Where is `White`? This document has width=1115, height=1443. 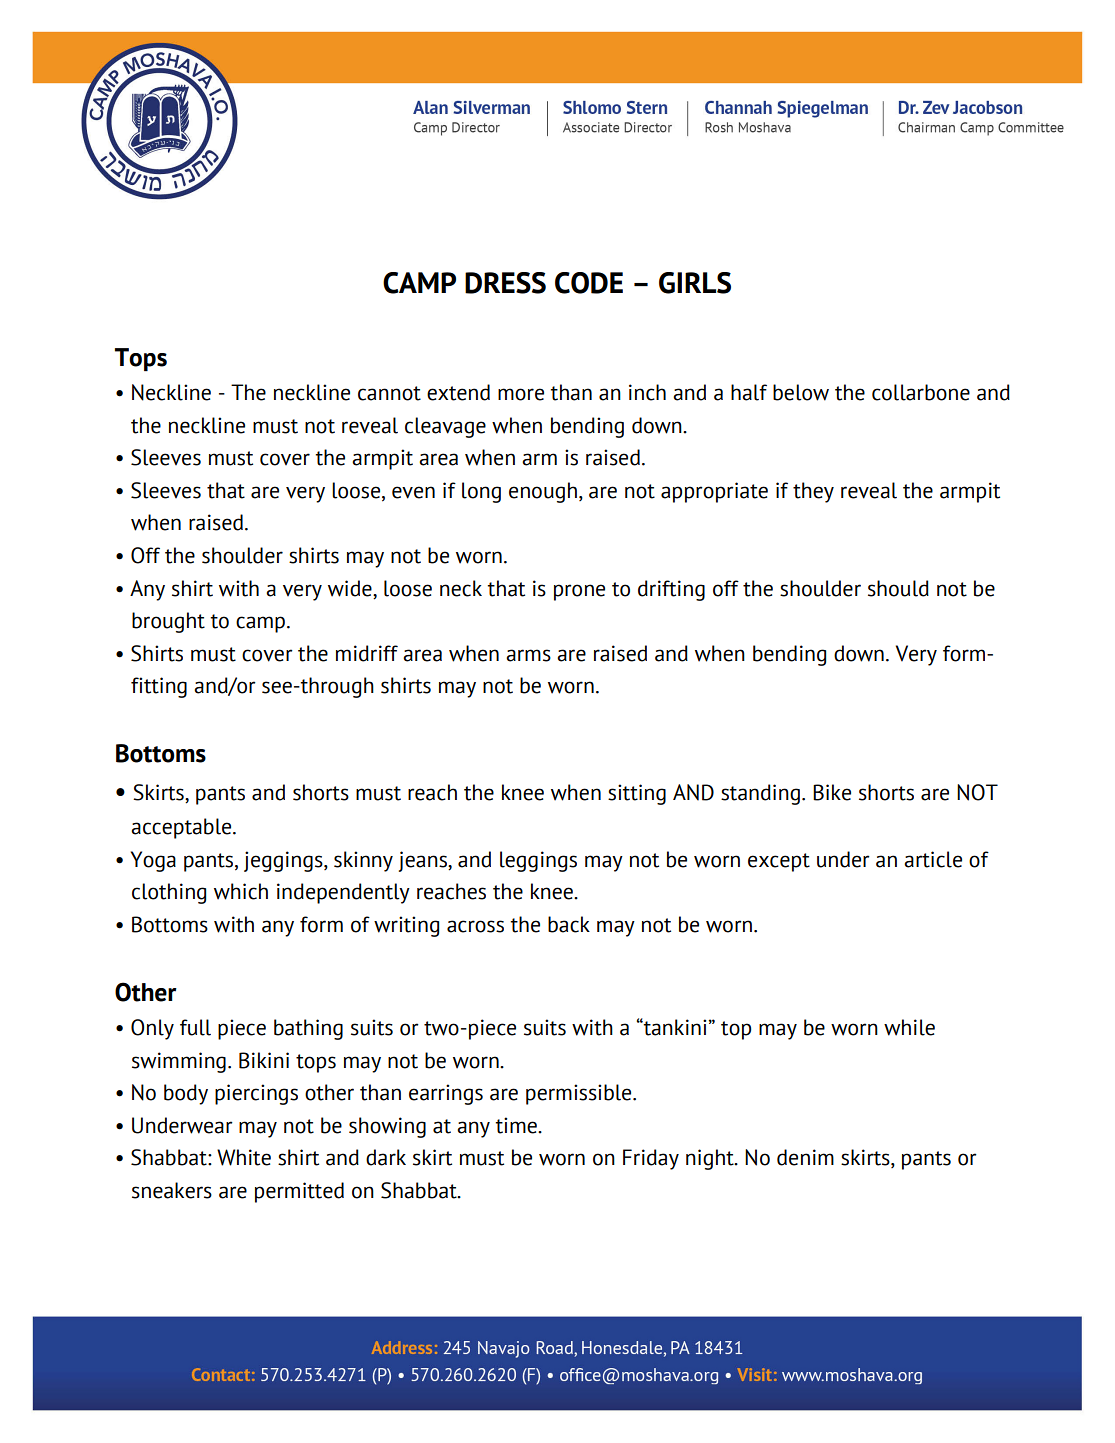
White is located at coordinates (244, 1157).
